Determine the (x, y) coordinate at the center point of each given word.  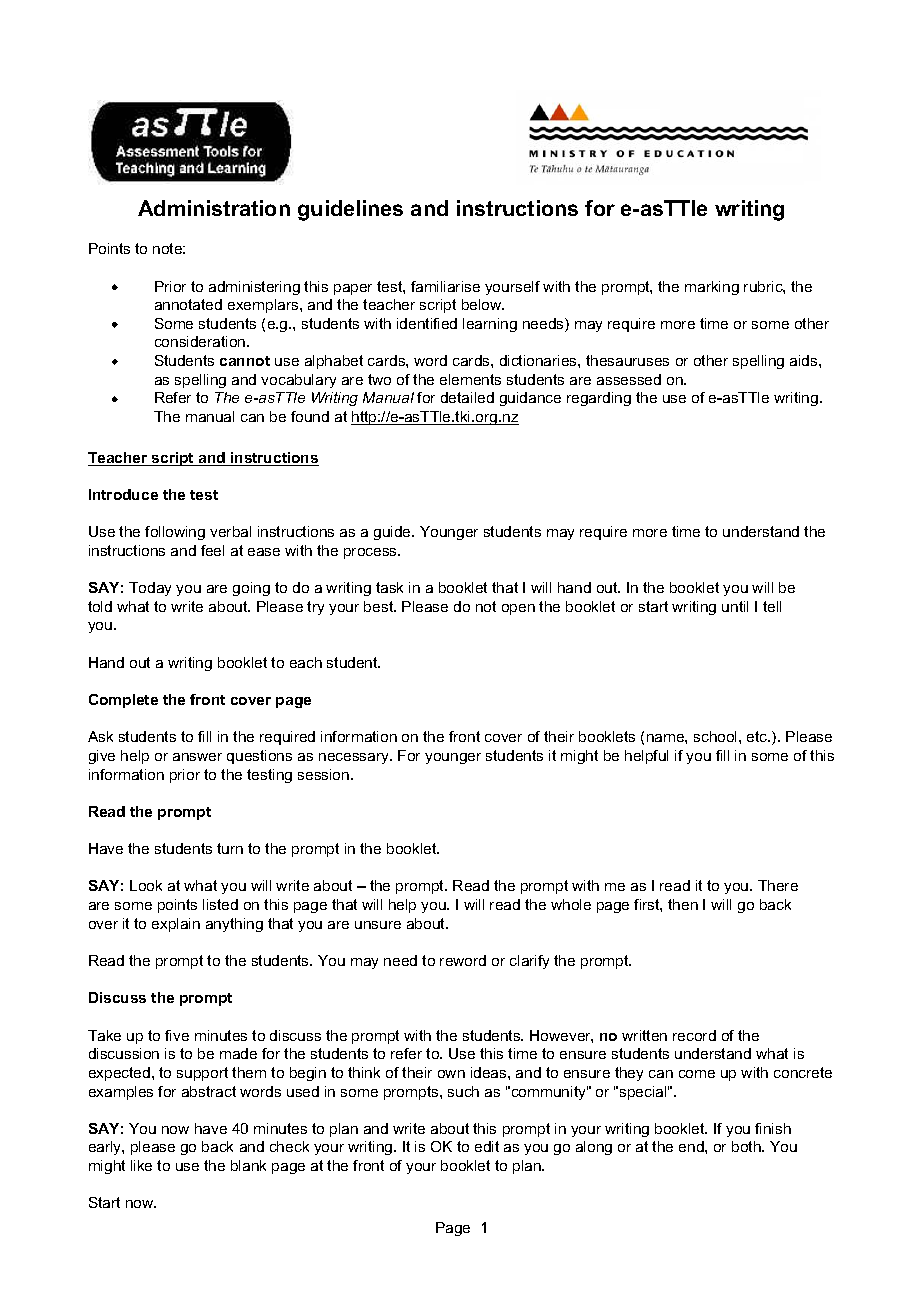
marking (712, 288)
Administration (214, 208)
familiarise (445, 286)
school (717, 736)
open (518, 609)
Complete (123, 701)
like (141, 1165)
